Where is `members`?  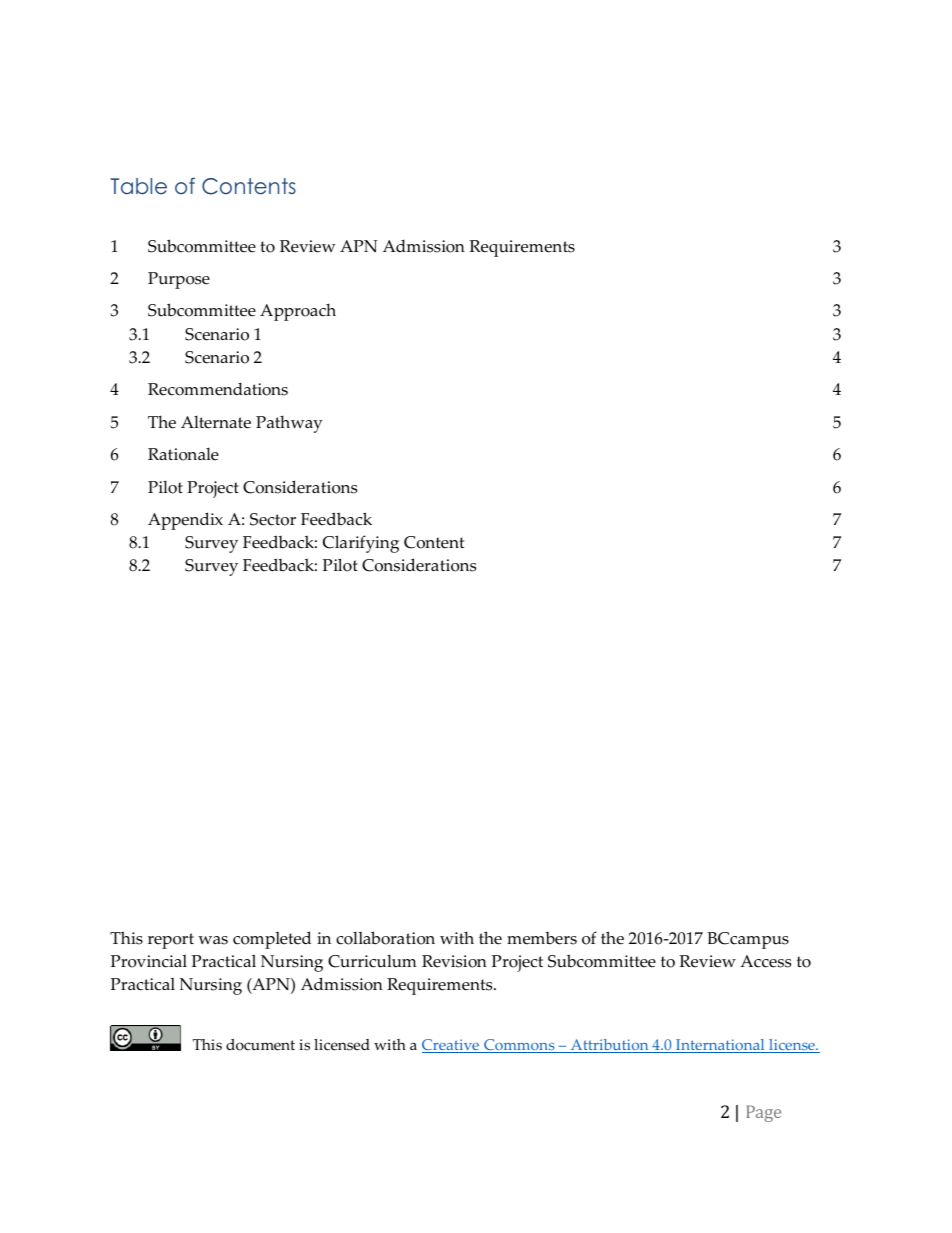 members is located at coordinates (542, 938).
